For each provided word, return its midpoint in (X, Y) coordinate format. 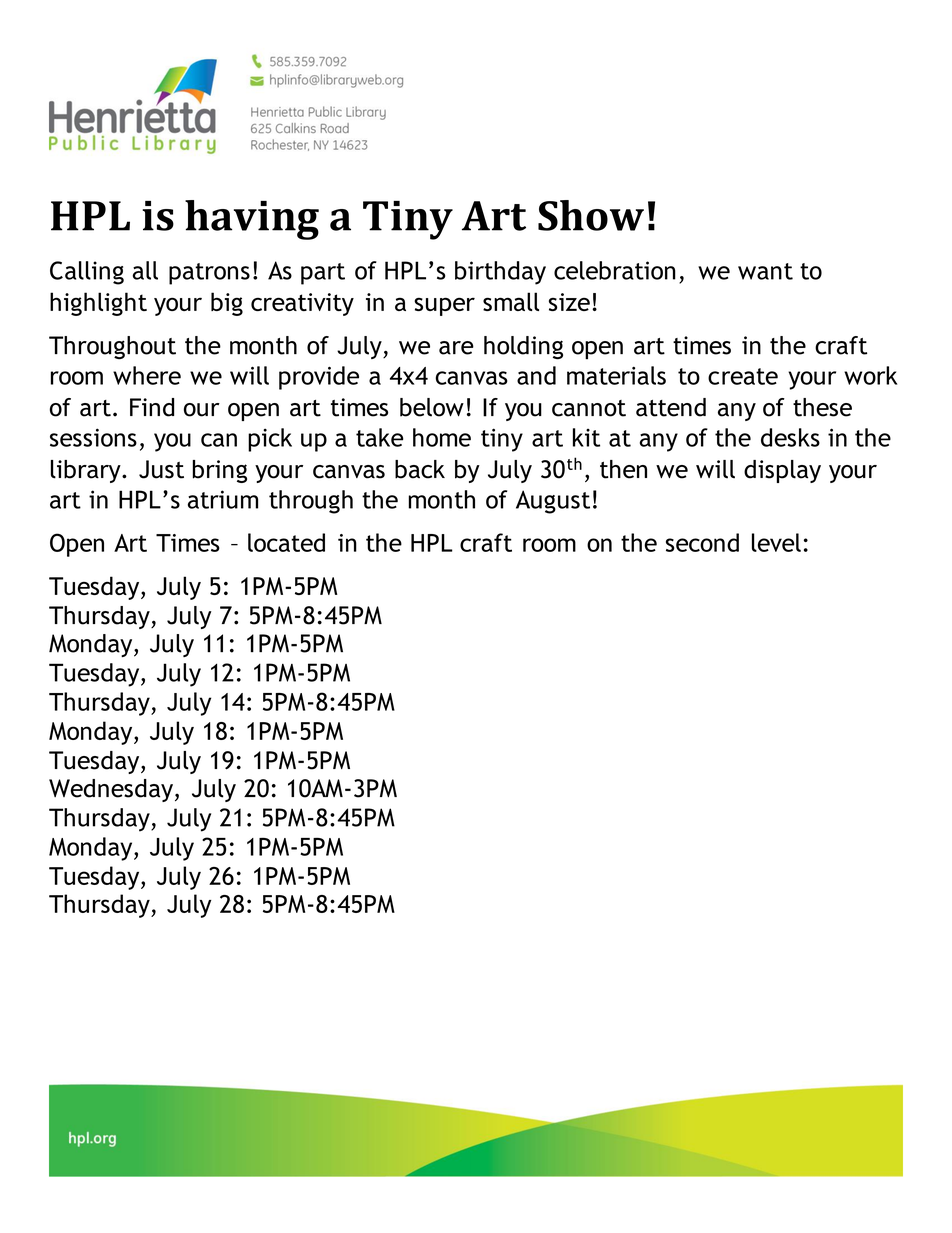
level (776, 542)
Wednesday (111, 790)
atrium (223, 499)
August (553, 502)
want (765, 271)
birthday (500, 273)
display (782, 471)
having (252, 220)
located (286, 542)
